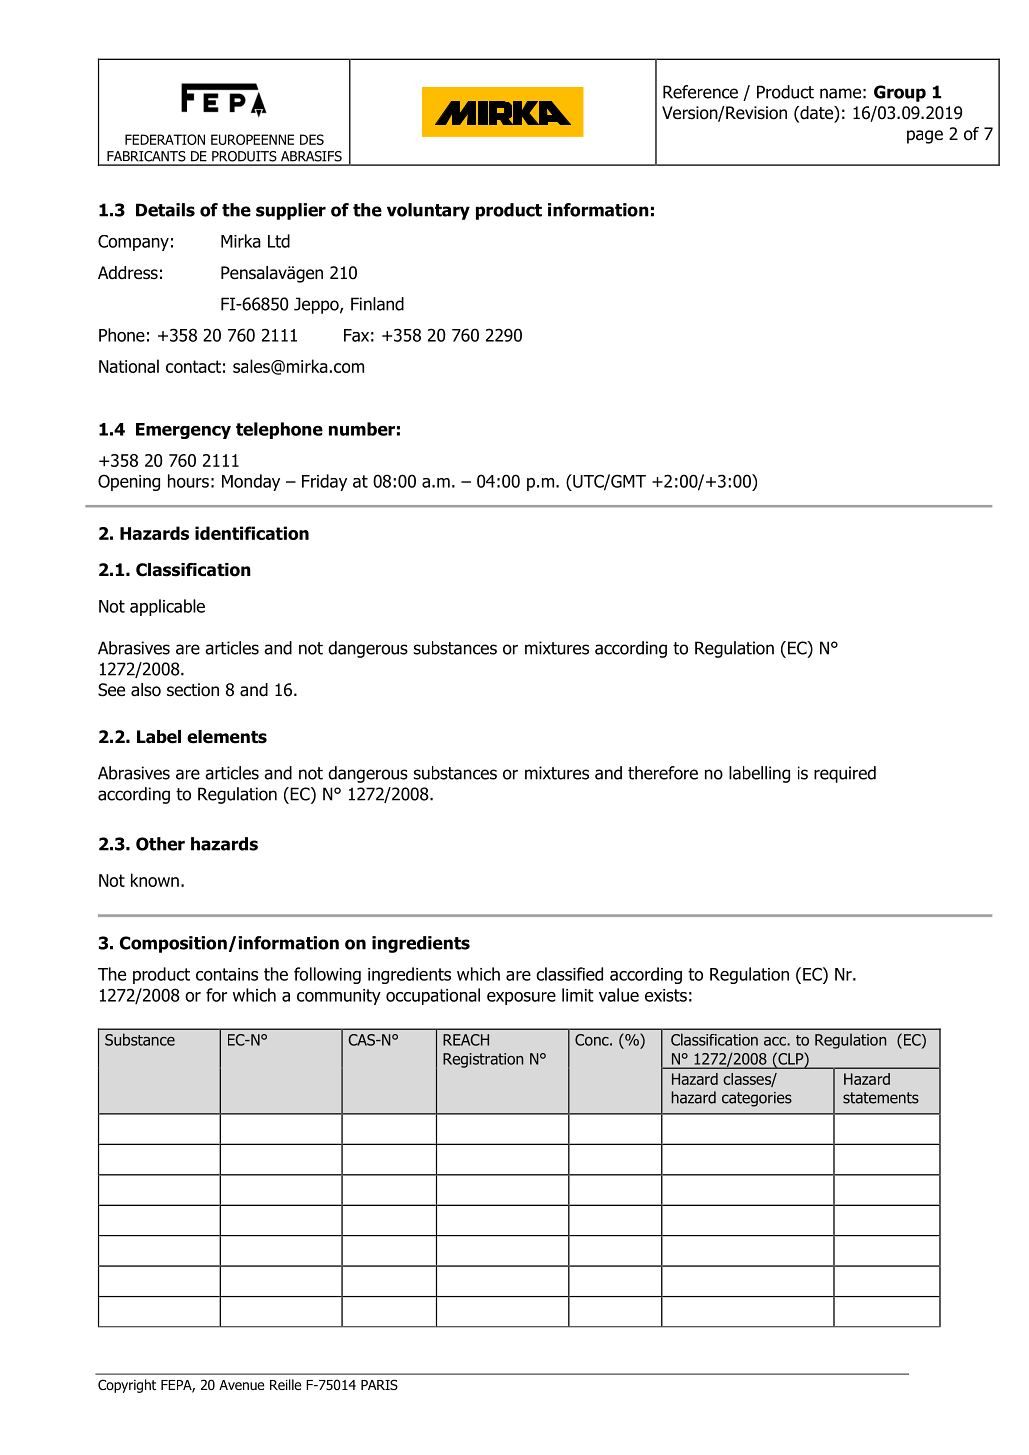  I want to click on name, so click(840, 93).
